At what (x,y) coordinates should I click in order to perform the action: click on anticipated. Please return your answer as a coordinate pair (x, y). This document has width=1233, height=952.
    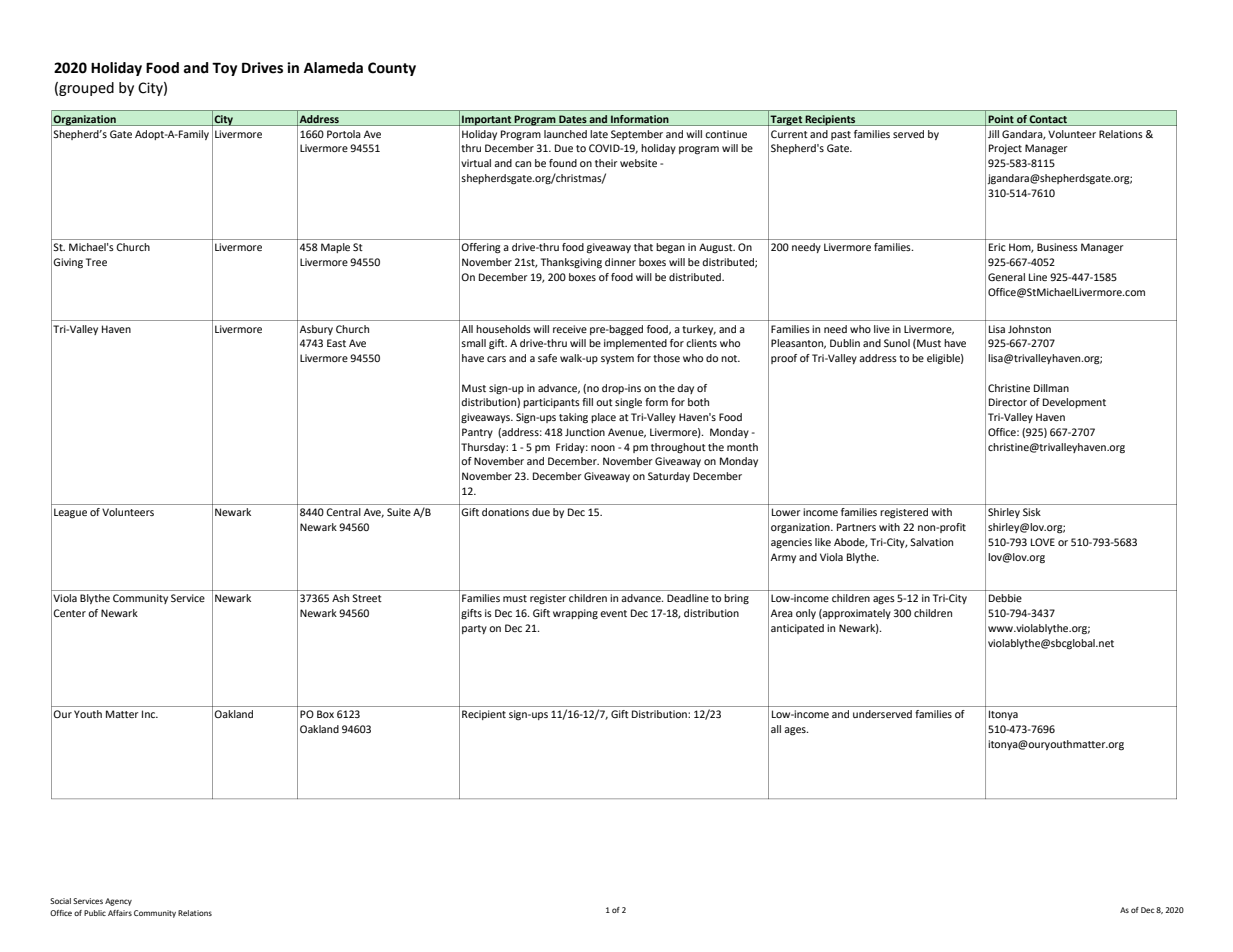
    Looking at the image, I should click on (797, 629).
